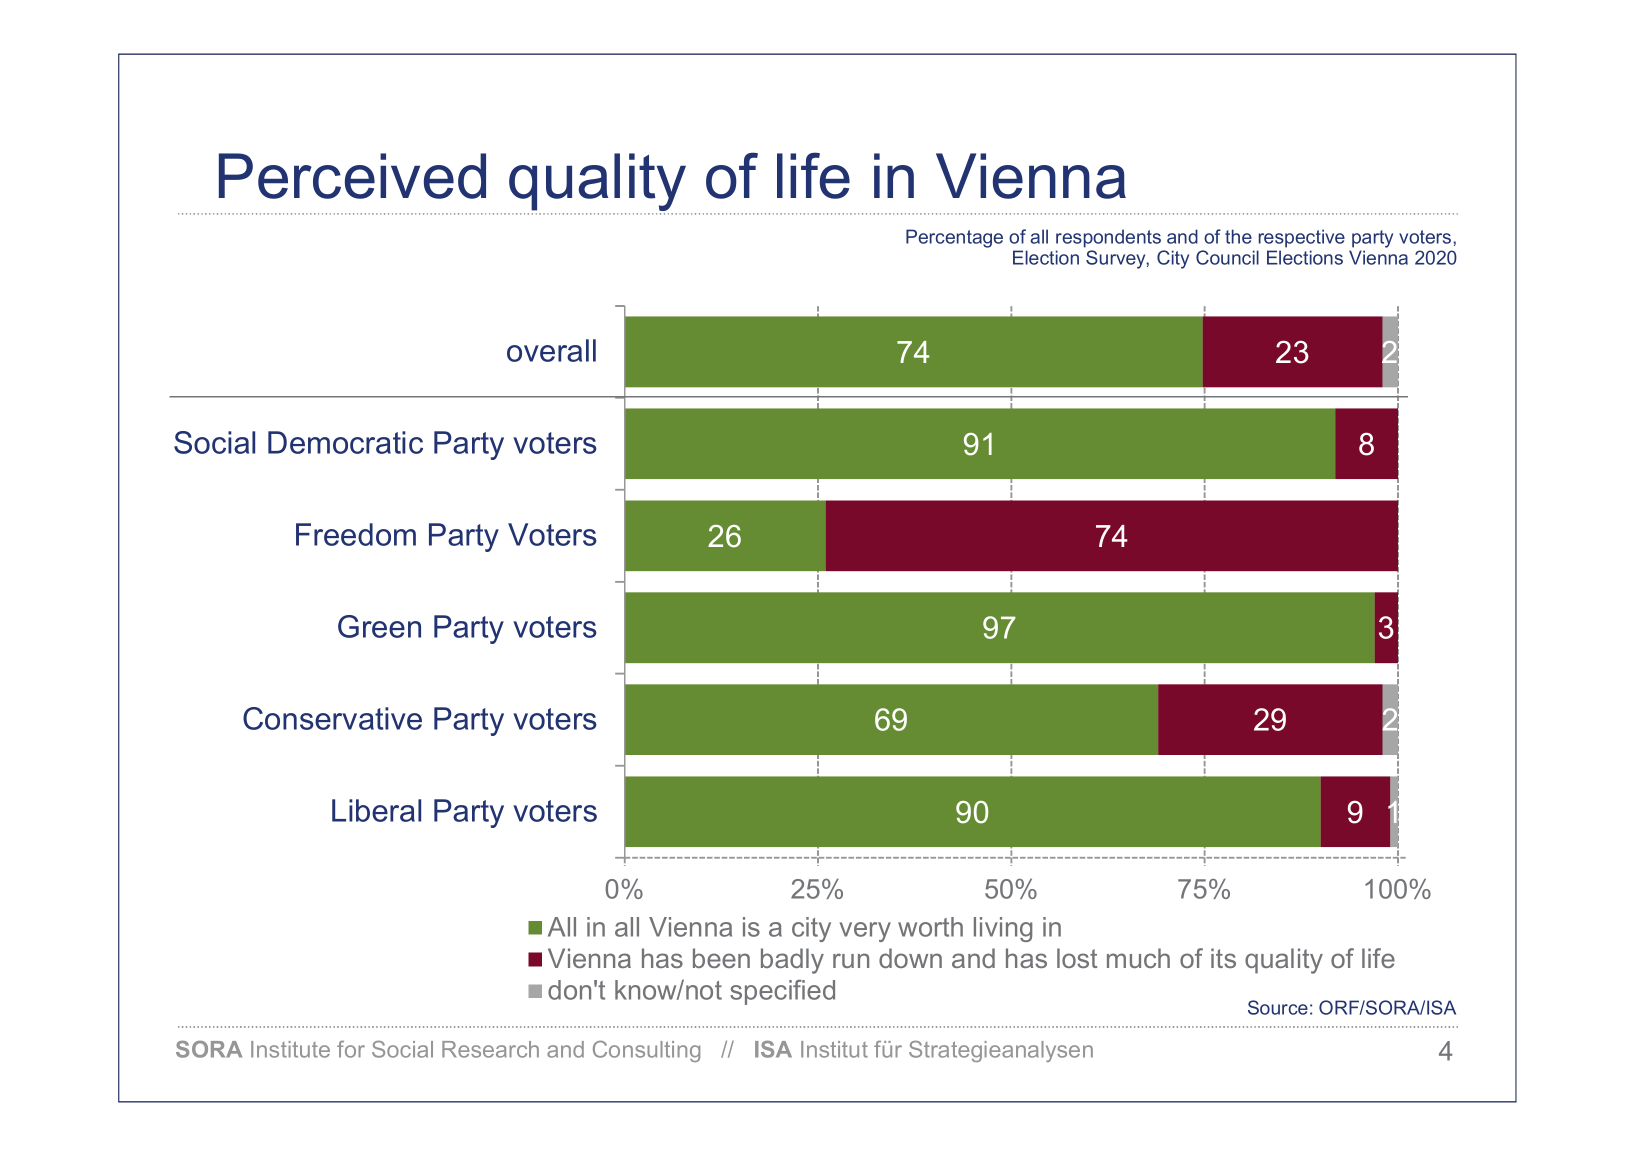 The image size is (1635, 1156). I want to click on respondents, so click(1108, 238).
